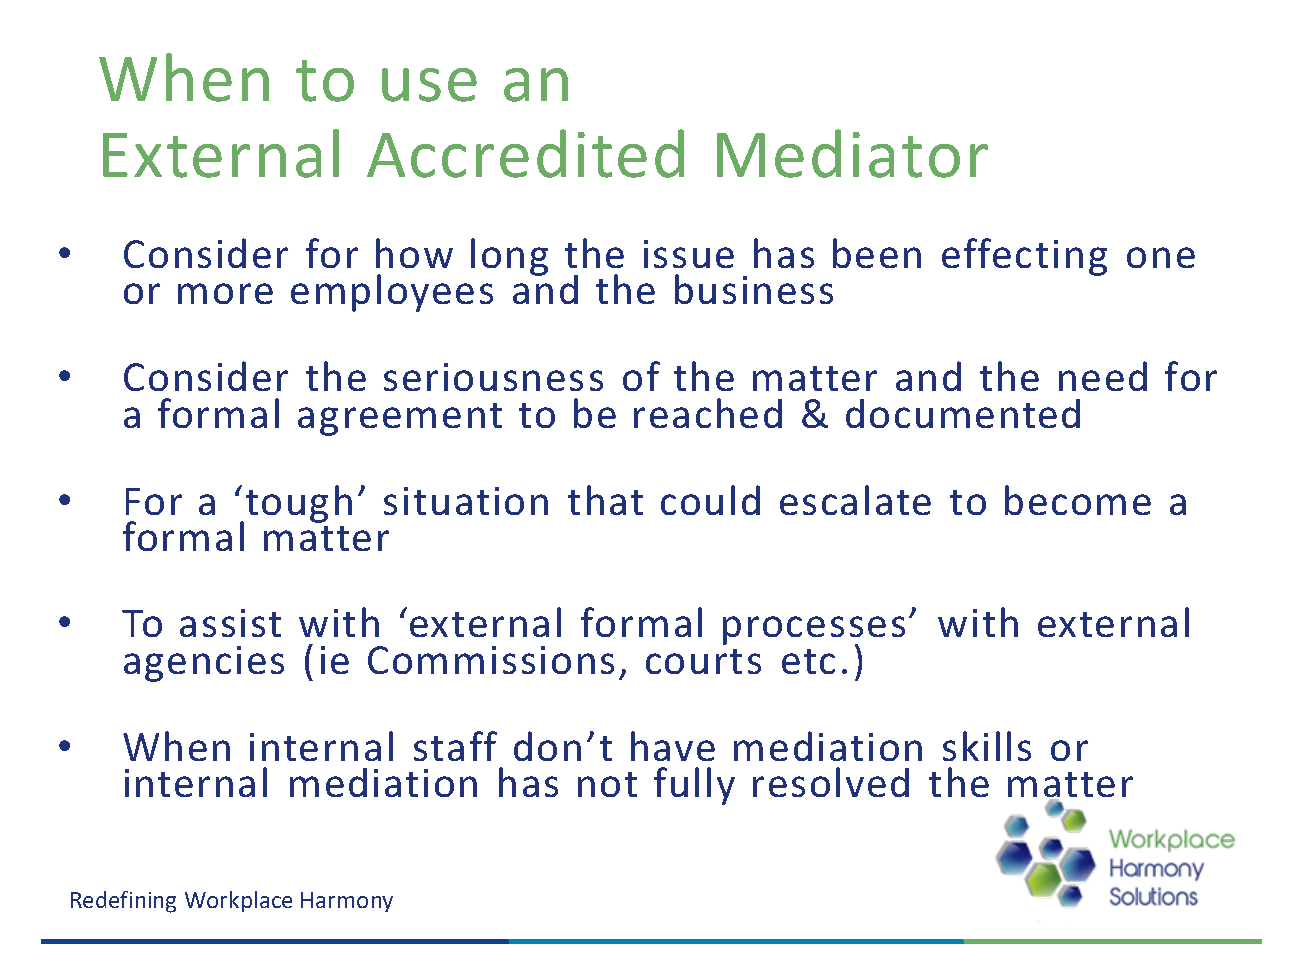 The image size is (1297, 973). What do you see at coordinates (525, 153) in the screenshot?
I see `Accredited` at bounding box center [525, 153].
